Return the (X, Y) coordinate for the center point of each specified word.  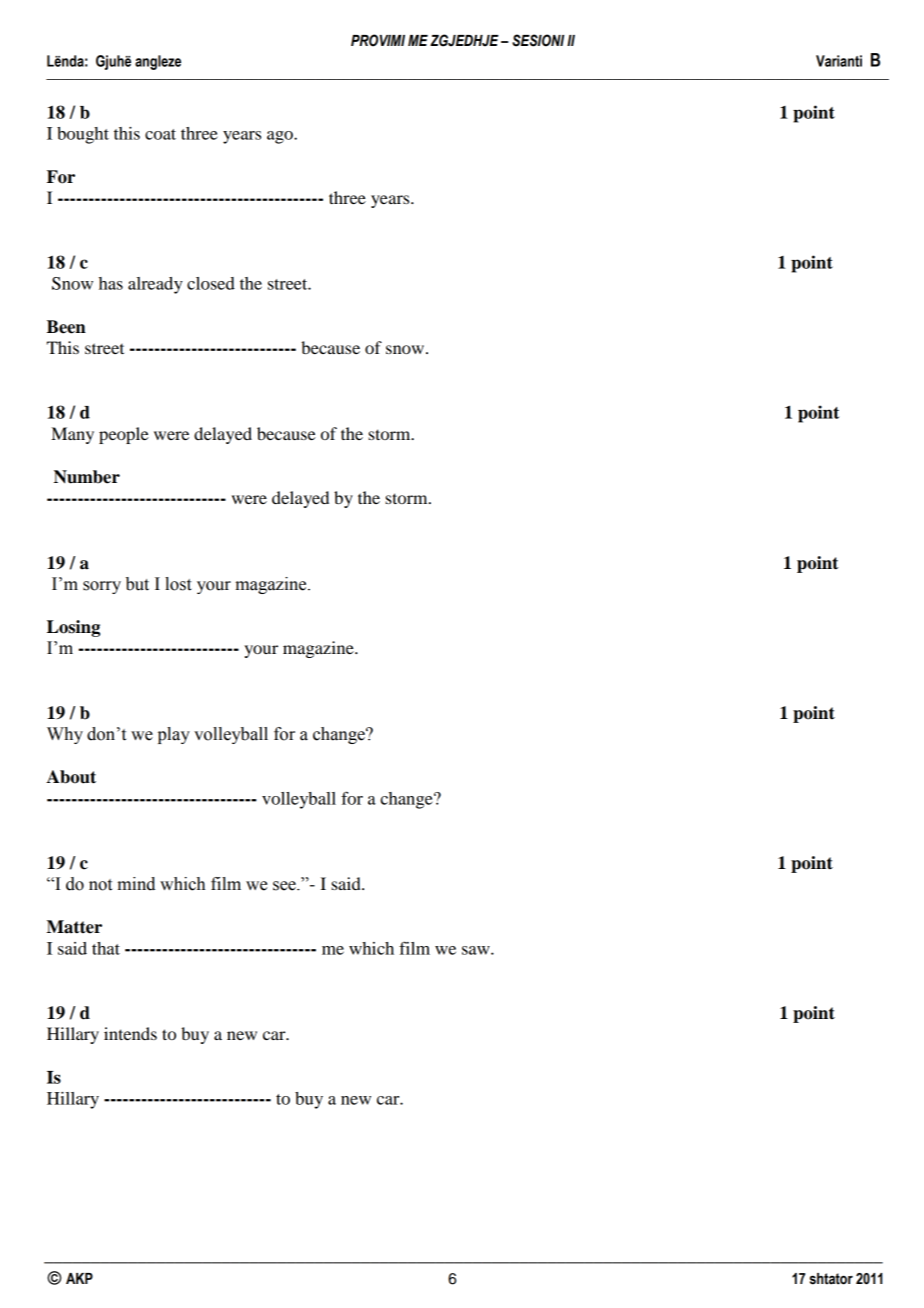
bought (83, 135)
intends (130, 1033)
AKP (79, 1278)
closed (211, 283)
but (137, 584)
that (106, 948)
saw (477, 950)
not (100, 885)
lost (178, 584)
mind (136, 884)
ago (281, 137)
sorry (102, 587)
